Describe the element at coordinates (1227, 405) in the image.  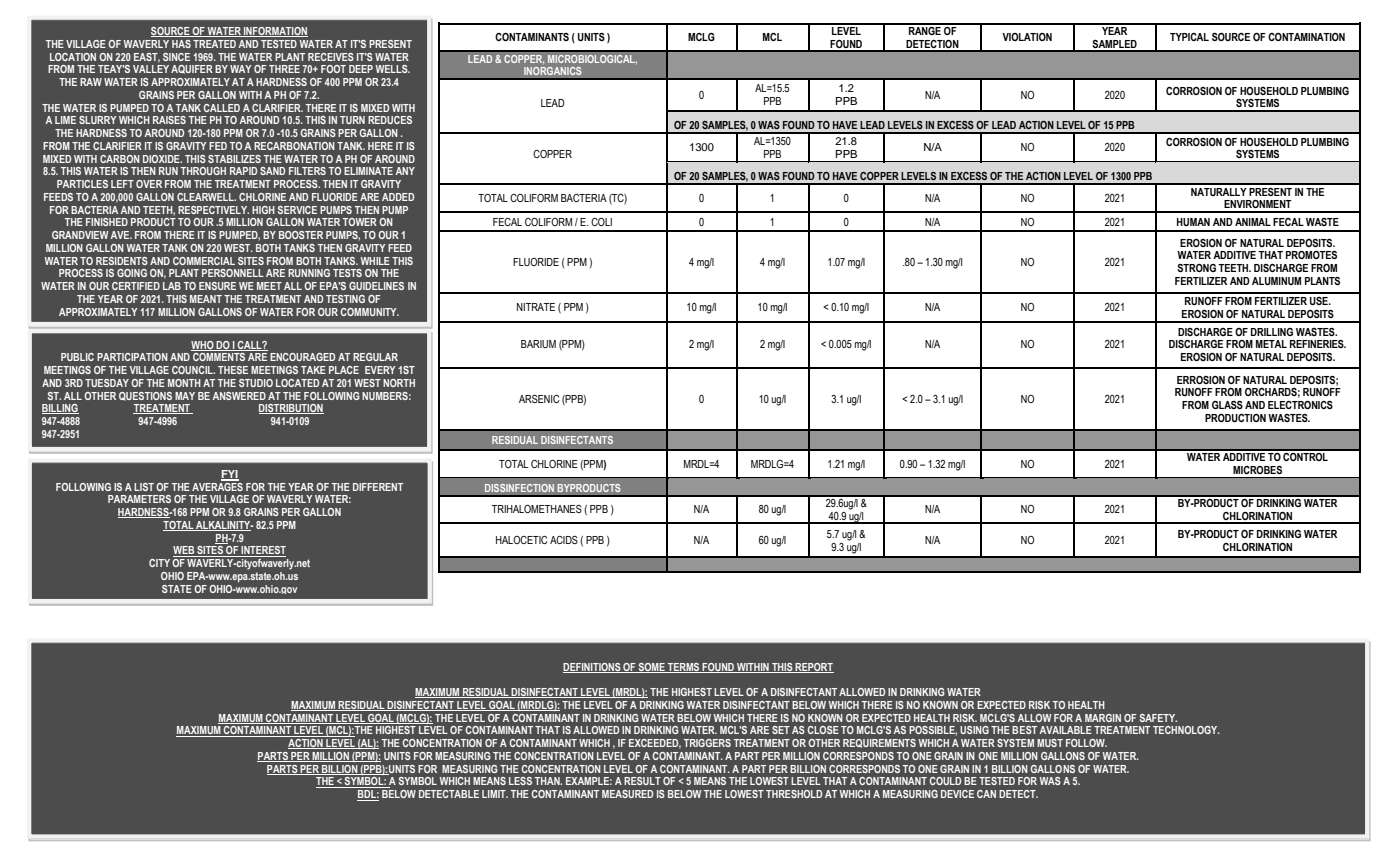
I see `GLASS` at that location.
